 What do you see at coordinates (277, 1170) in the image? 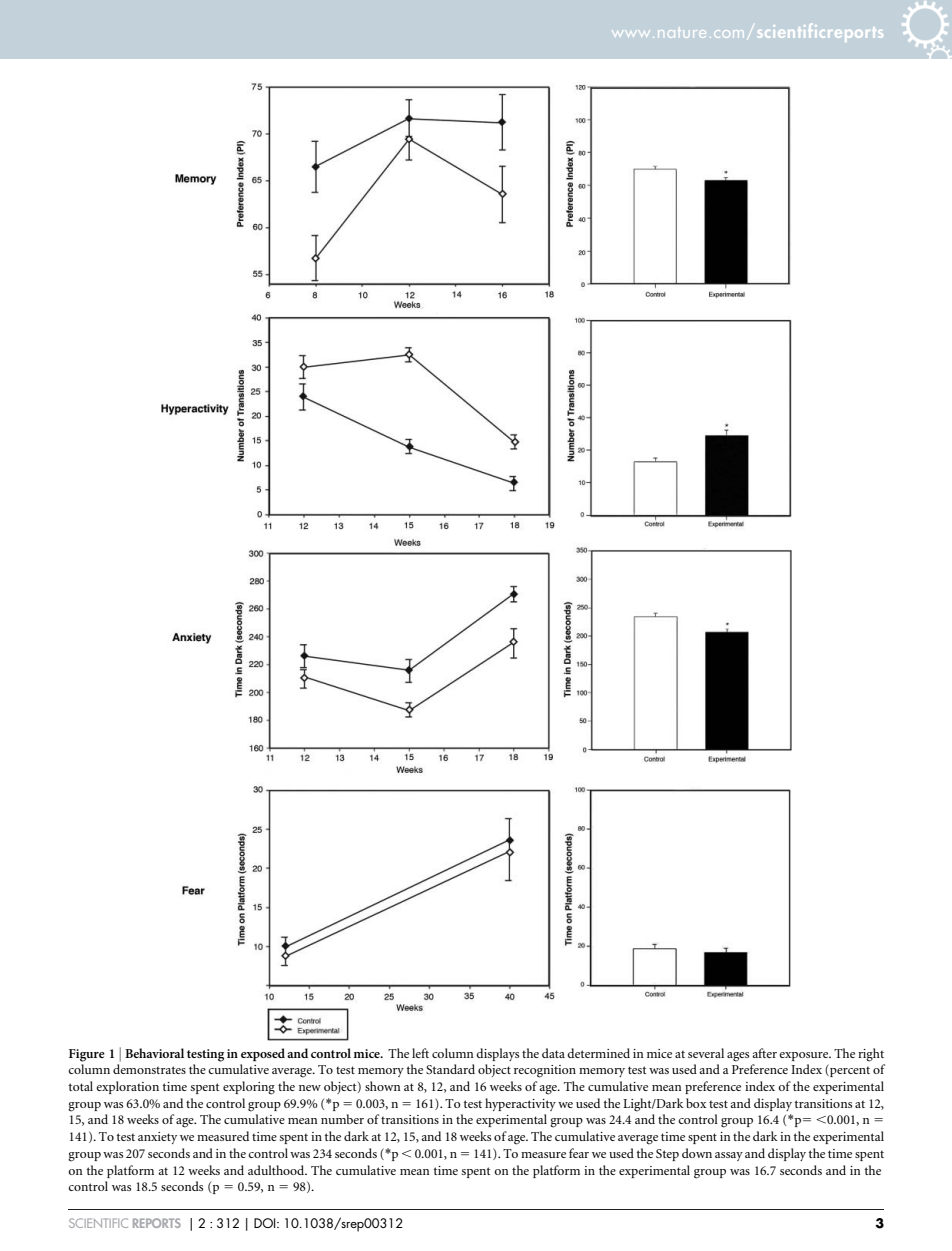
I see `adulthood` at bounding box center [277, 1170].
